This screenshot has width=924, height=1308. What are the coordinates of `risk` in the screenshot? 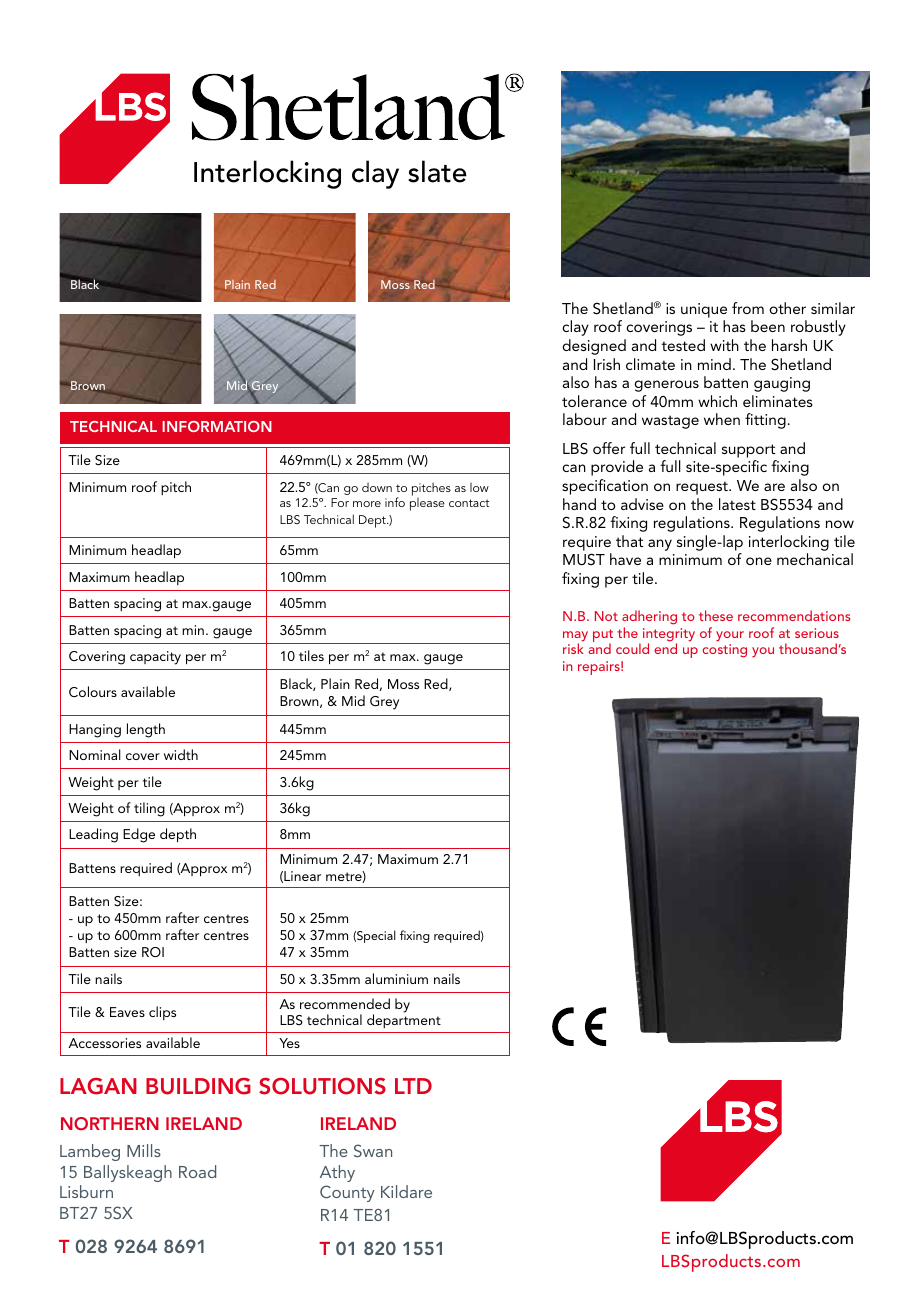 It's located at (573, 648).
